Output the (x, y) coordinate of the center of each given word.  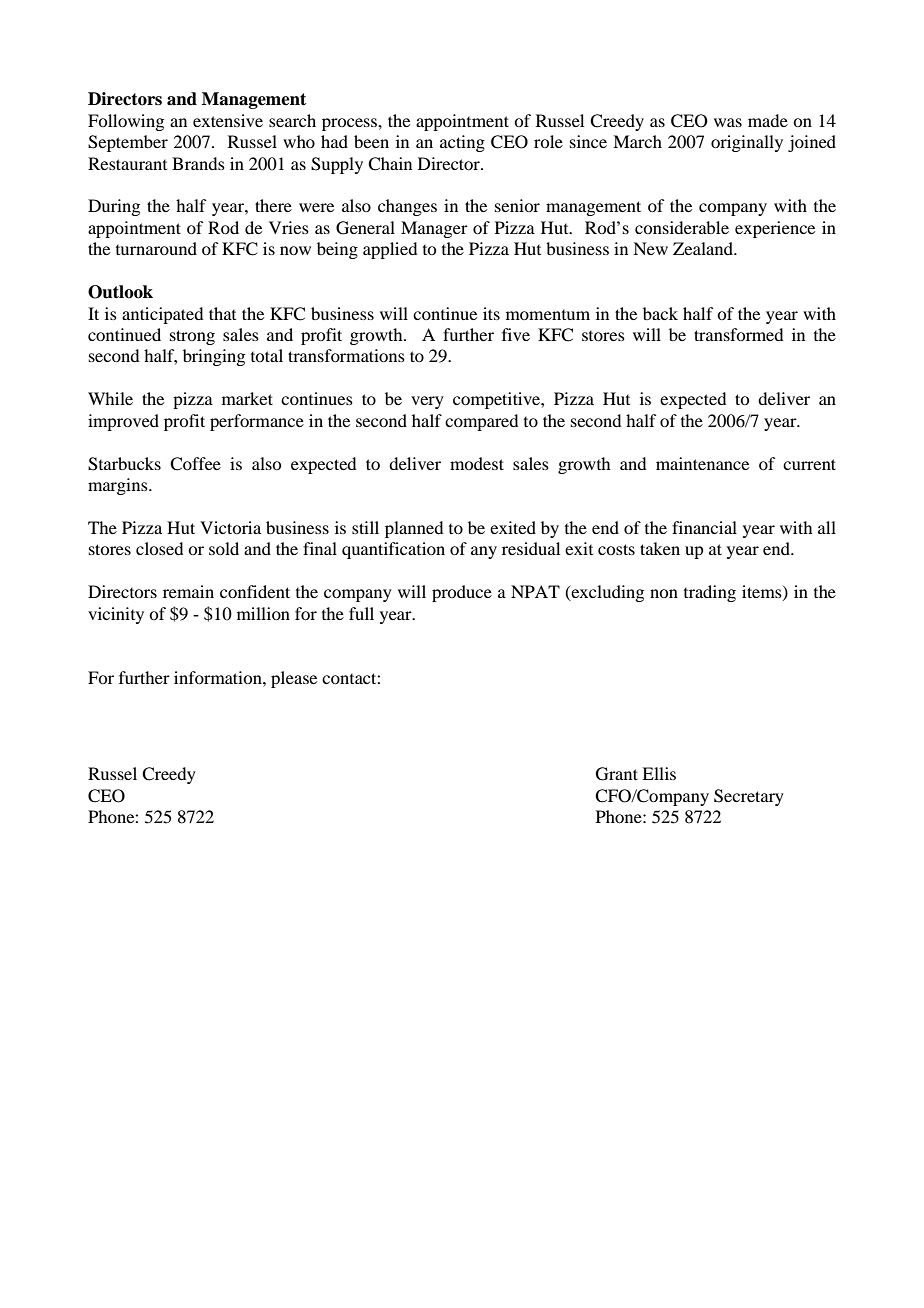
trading (710, 593)
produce (462, 593)
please (294, 679)
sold (224, 548)
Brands (198, 163)
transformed (738, 334)
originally (747, 143)
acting (462, 143)
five (516, 334)
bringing (214, 357)
